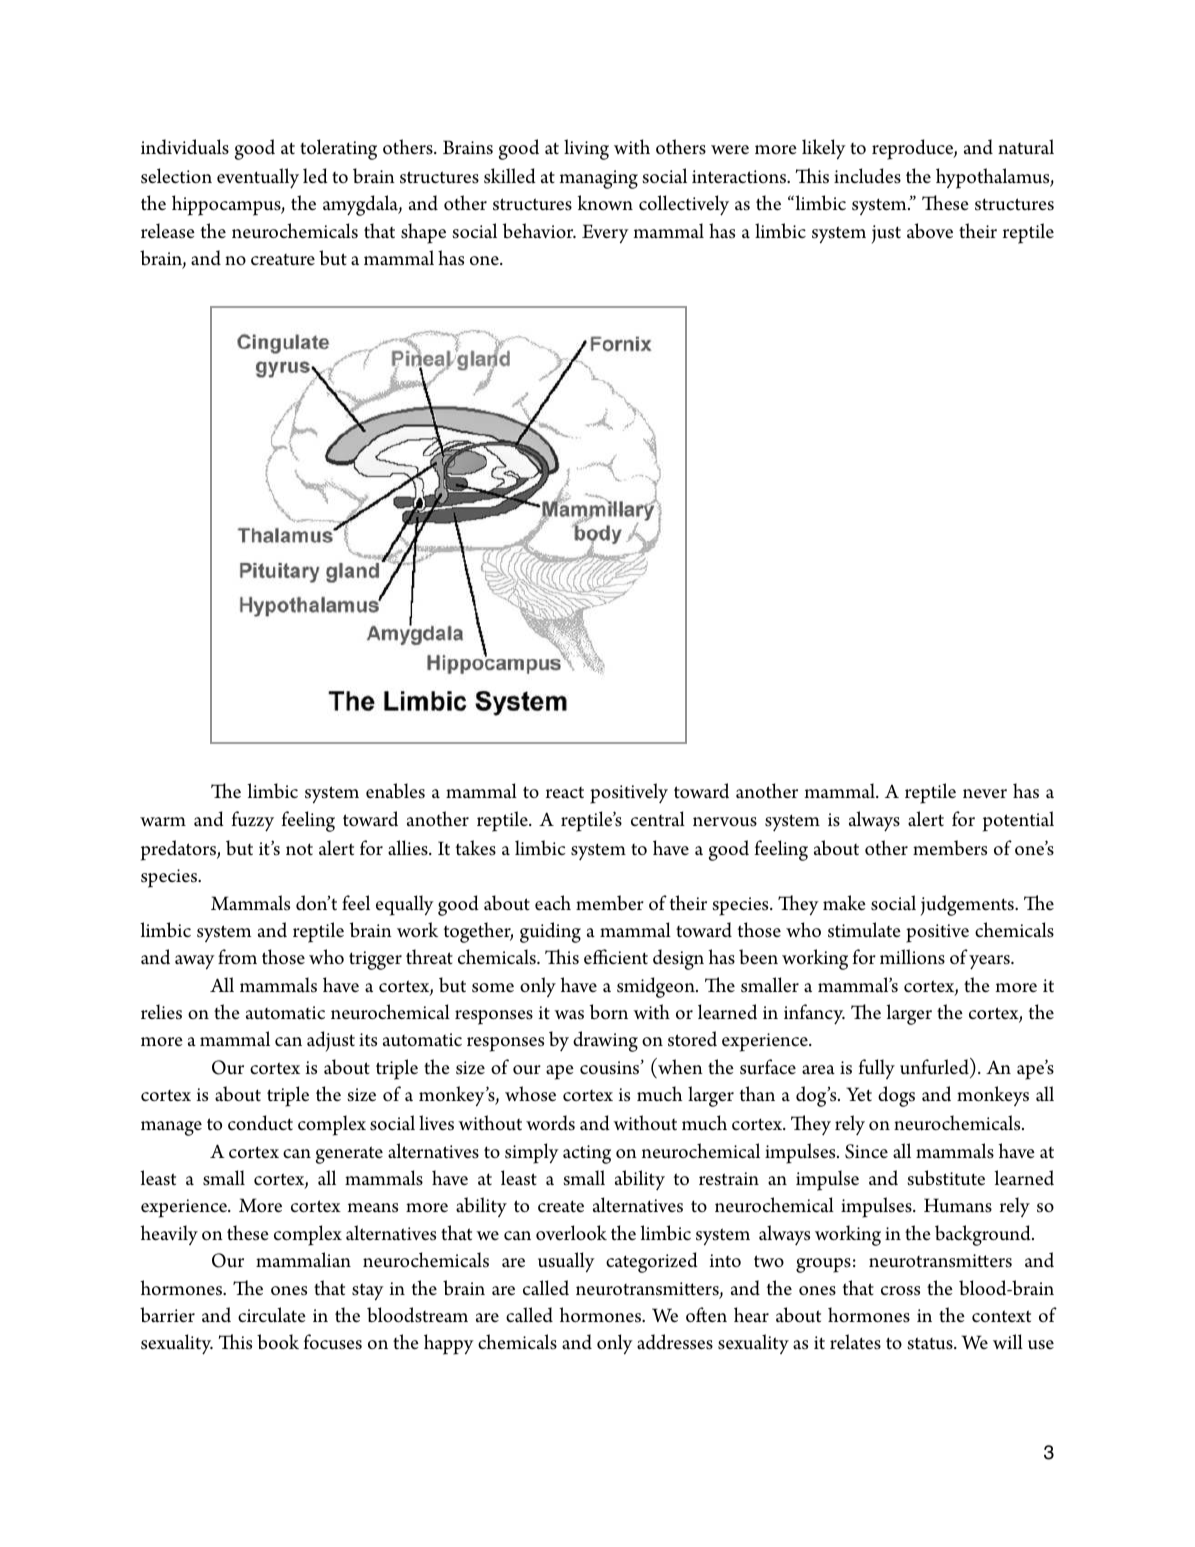 This image has width=1195, height=1547. Describe the element at coordinates (272, 1315) in the image. I see `circulate` at that location.
